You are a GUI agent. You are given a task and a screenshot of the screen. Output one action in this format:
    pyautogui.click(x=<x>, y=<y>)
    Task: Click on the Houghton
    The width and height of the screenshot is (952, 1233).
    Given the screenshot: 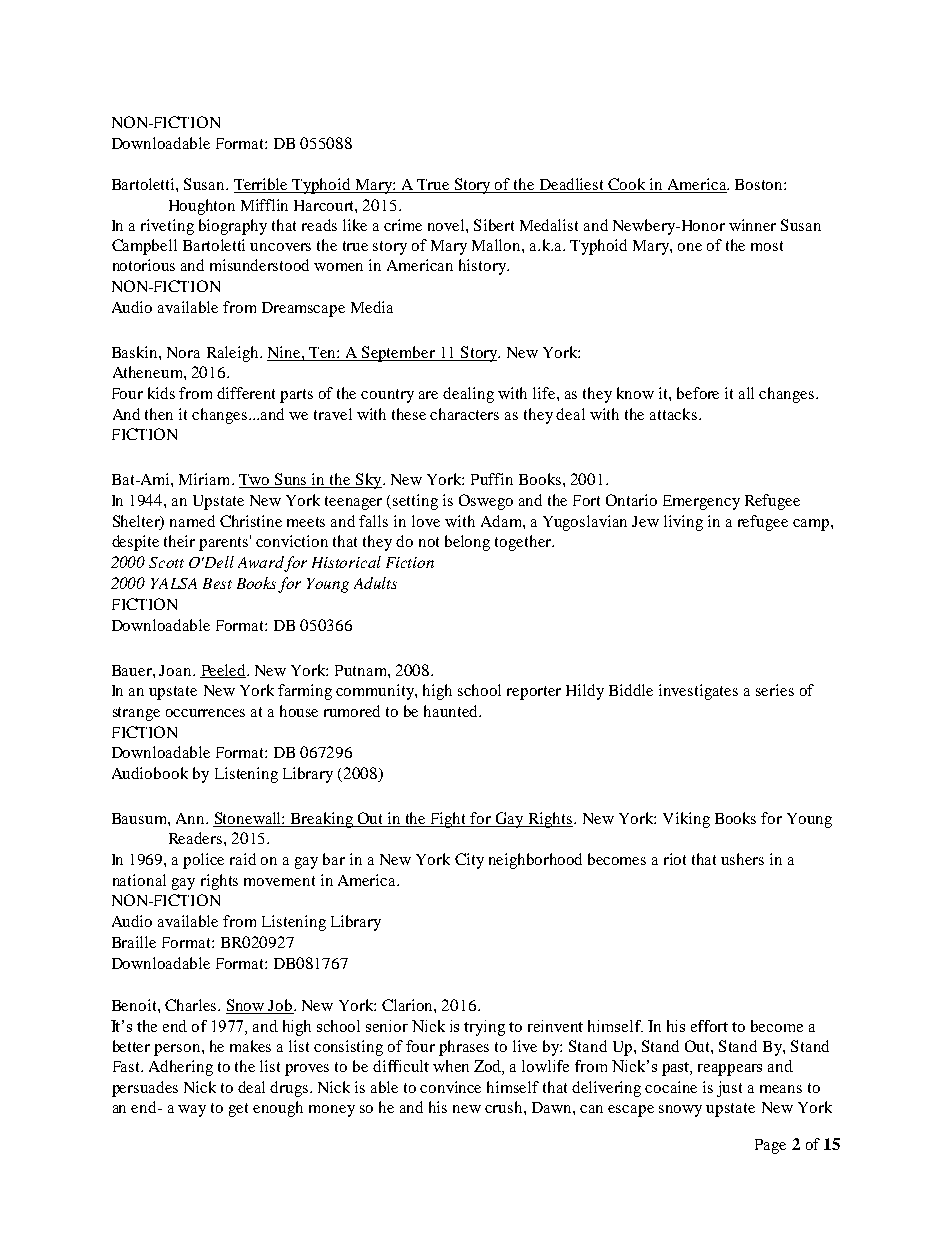 What is the action you would take?
    pyautogui.click(x=202, y=207)
